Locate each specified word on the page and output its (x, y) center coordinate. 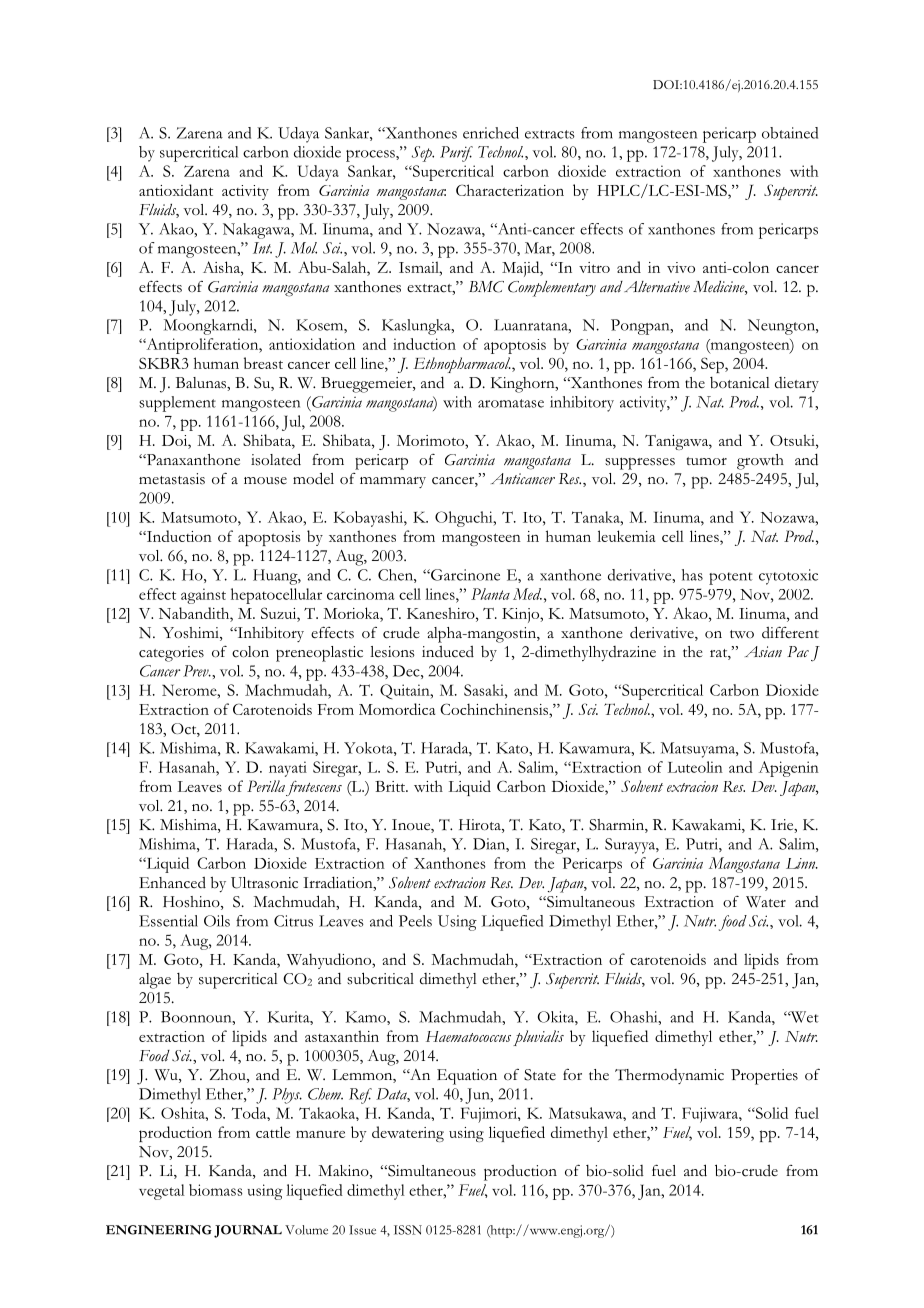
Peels (415, 921)
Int (262, 248)
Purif (456, 154)
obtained (790, 133)
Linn (802, 863)
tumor (707, 461)
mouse (265, 481)
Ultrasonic (264, 883)
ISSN (408, 1230)
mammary (393, 482)
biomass (215, 1190)
